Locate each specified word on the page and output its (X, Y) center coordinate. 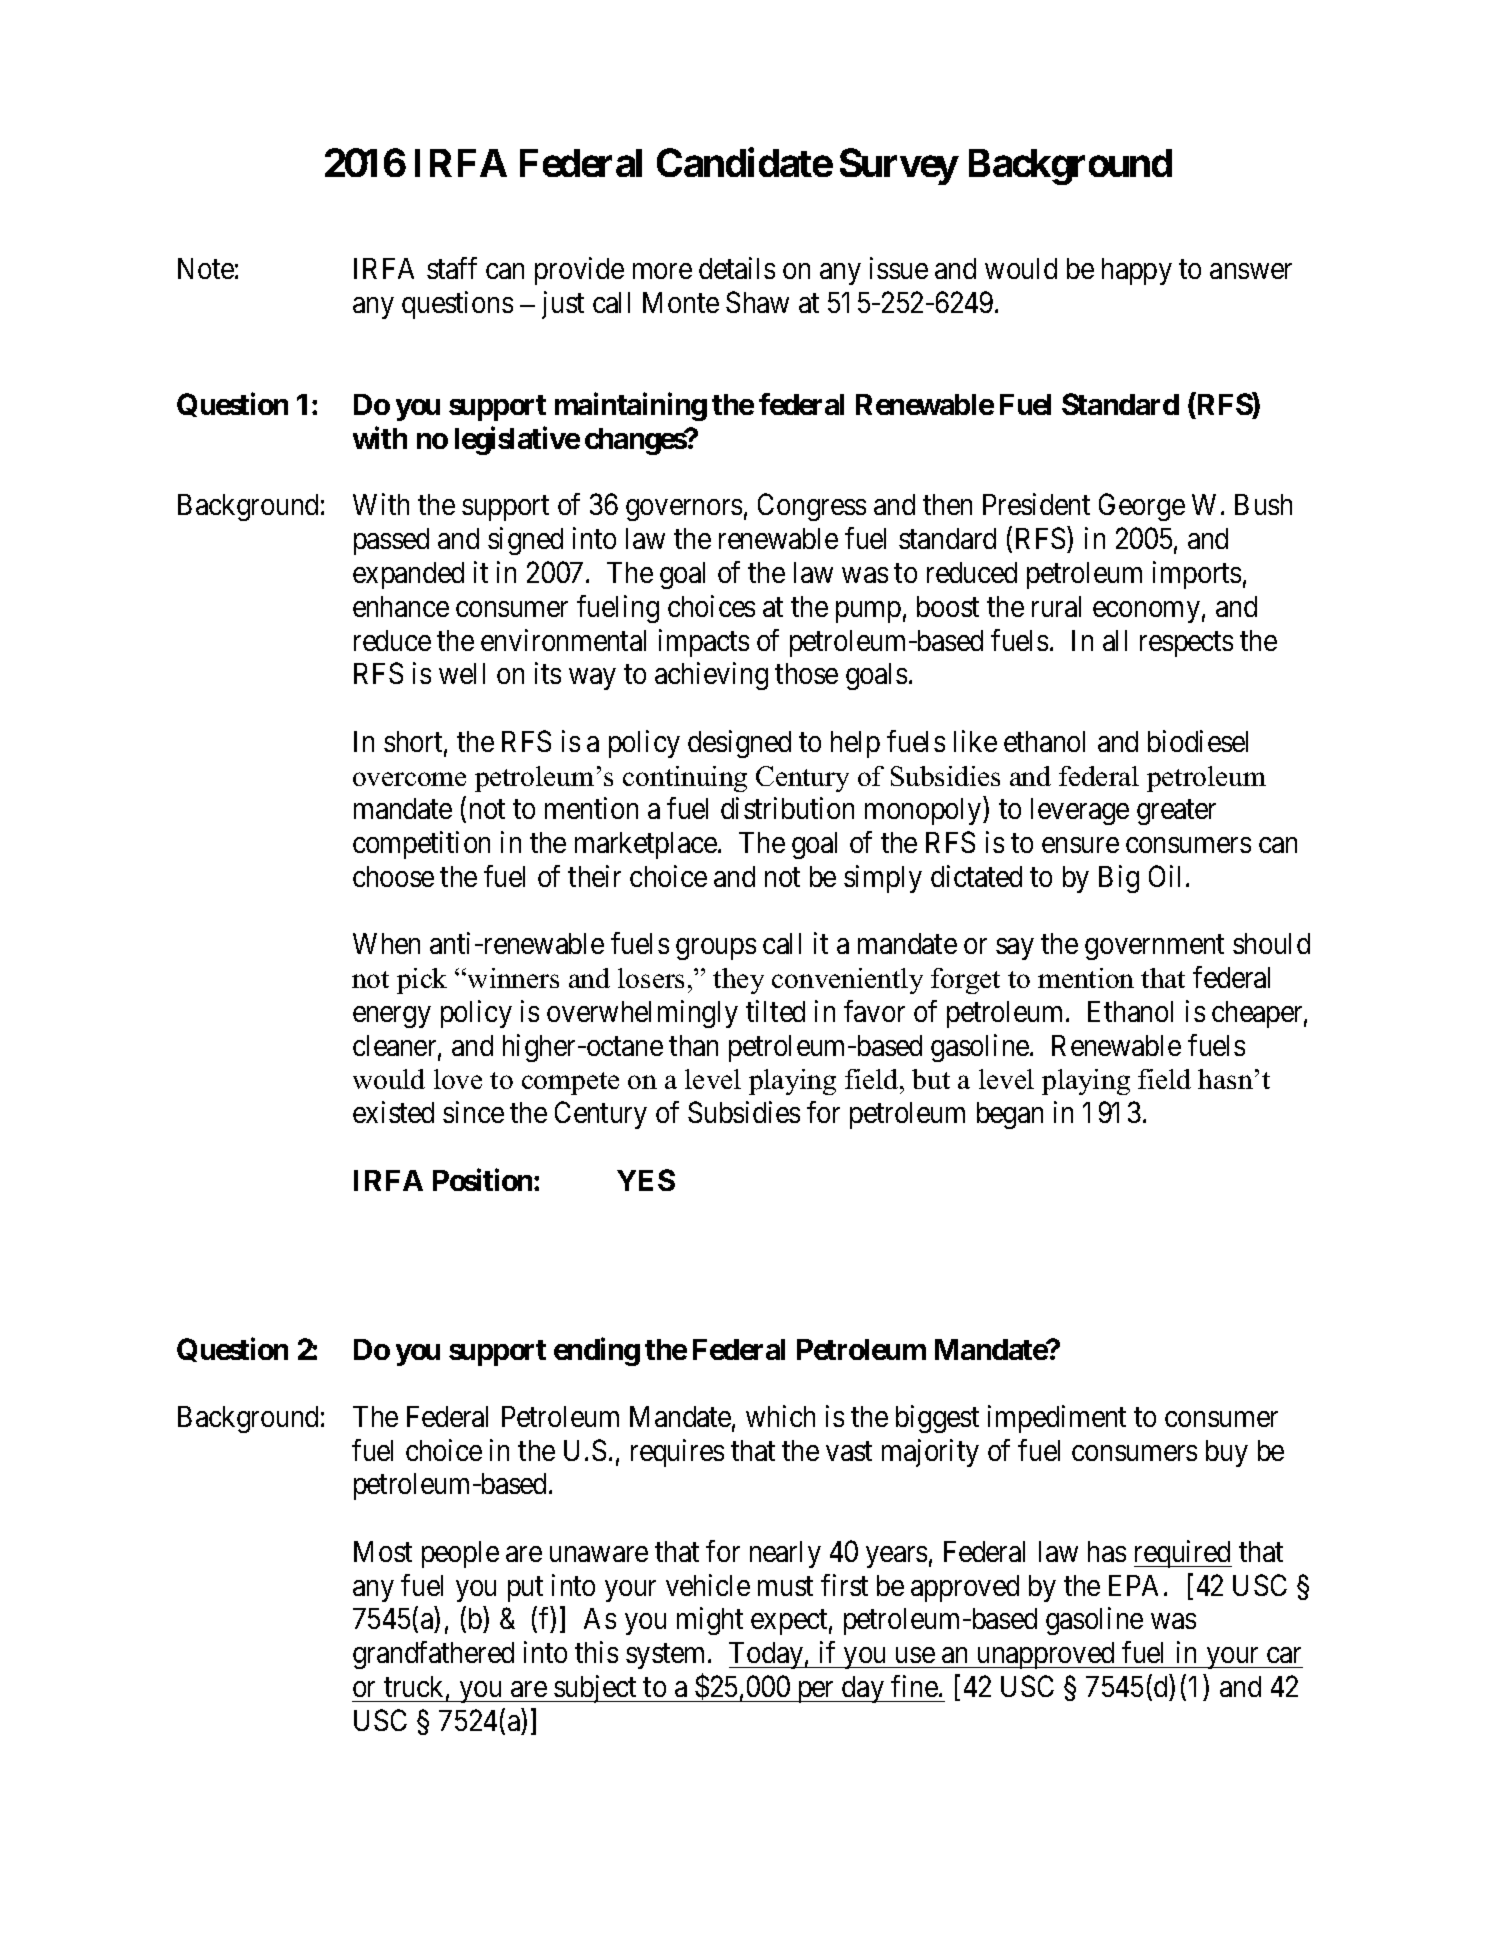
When (386, 943)
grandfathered (433, 1655)
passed (391, 541)
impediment (1057, 1419)
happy (1137, 271)
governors (684, 510)
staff (452, 268)
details (737, 268)
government (1154, 947)
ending (597, 1352)
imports (1197, 575)
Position (482, 1180)
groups (716, 949)
